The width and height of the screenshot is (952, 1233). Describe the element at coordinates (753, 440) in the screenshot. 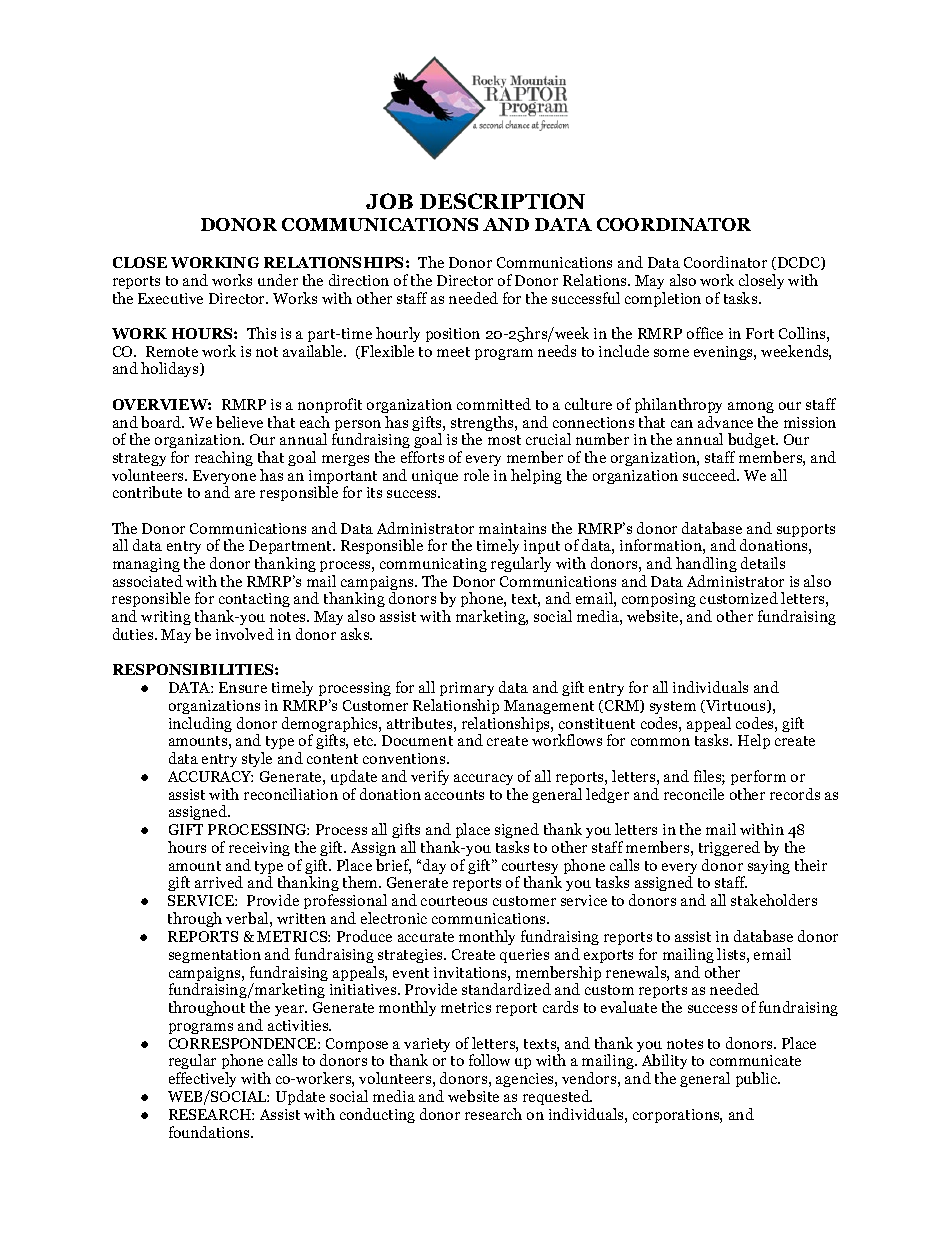

I see `budget` at that location.
